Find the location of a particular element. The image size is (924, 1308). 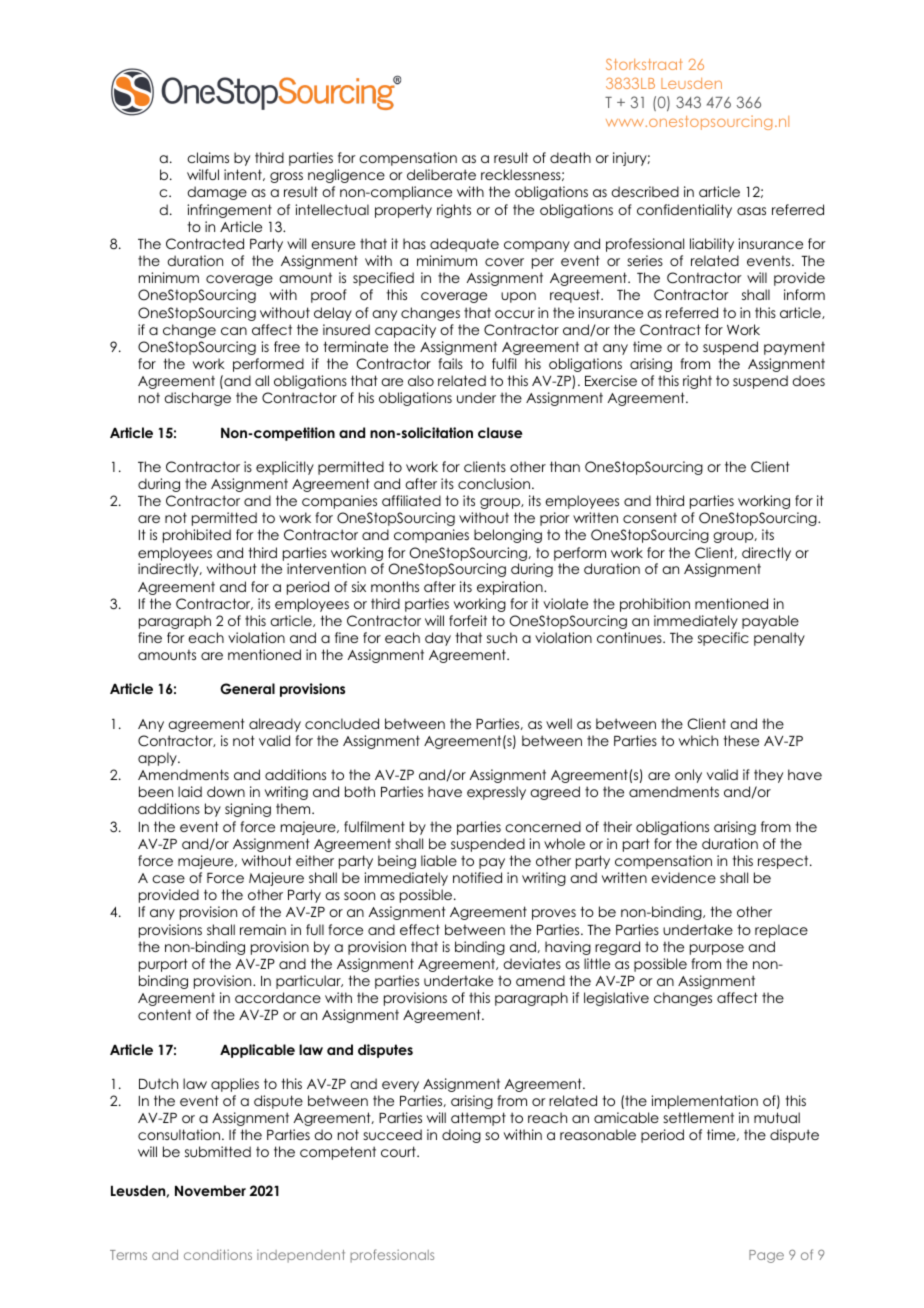

case is located at coordinates (168, 879).
